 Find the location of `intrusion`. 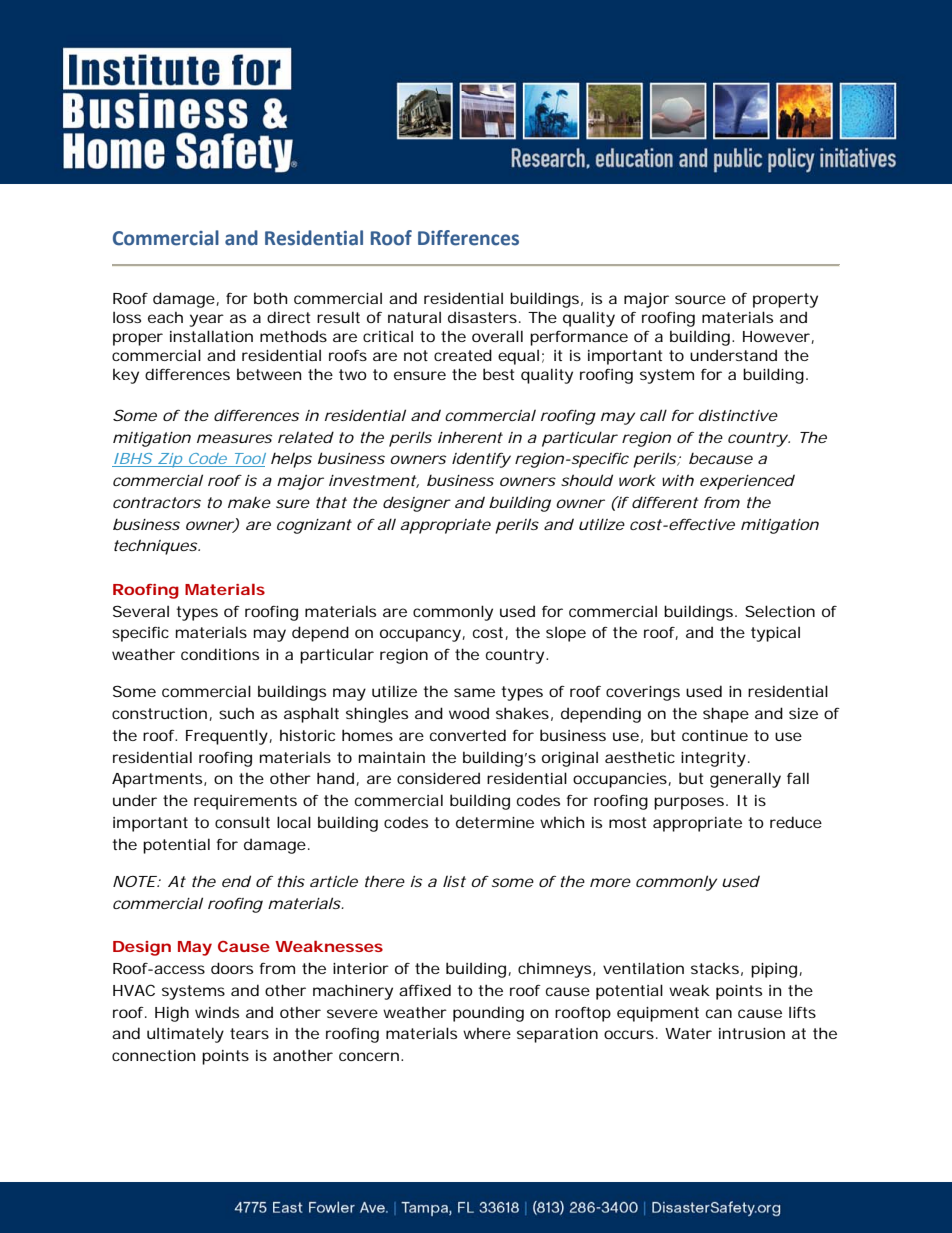

intrusion is located at coordinates (752, 1033).
